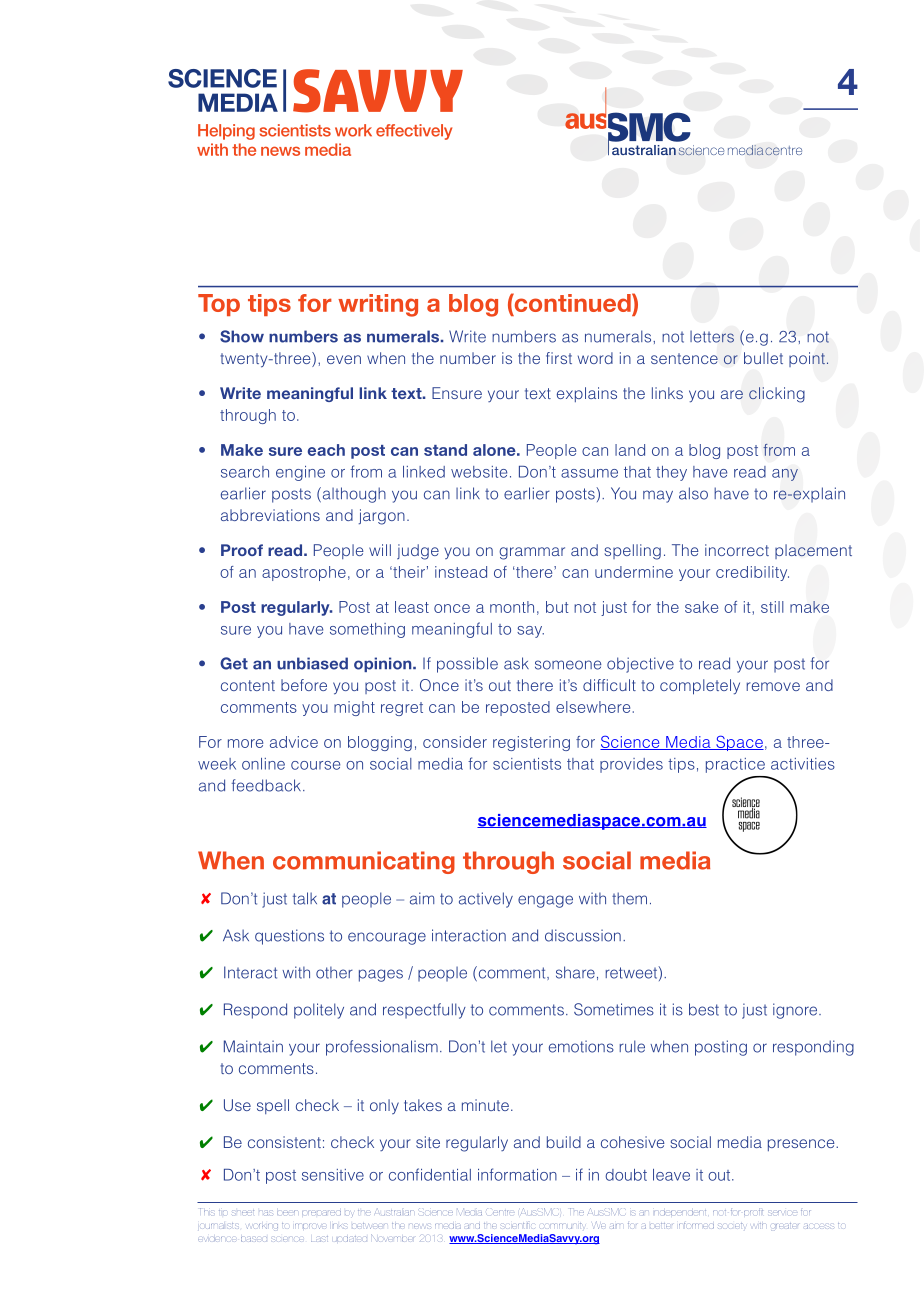 The height and width of the image is (1308, 924). I want to click on prepared, so click(321, 1213).
